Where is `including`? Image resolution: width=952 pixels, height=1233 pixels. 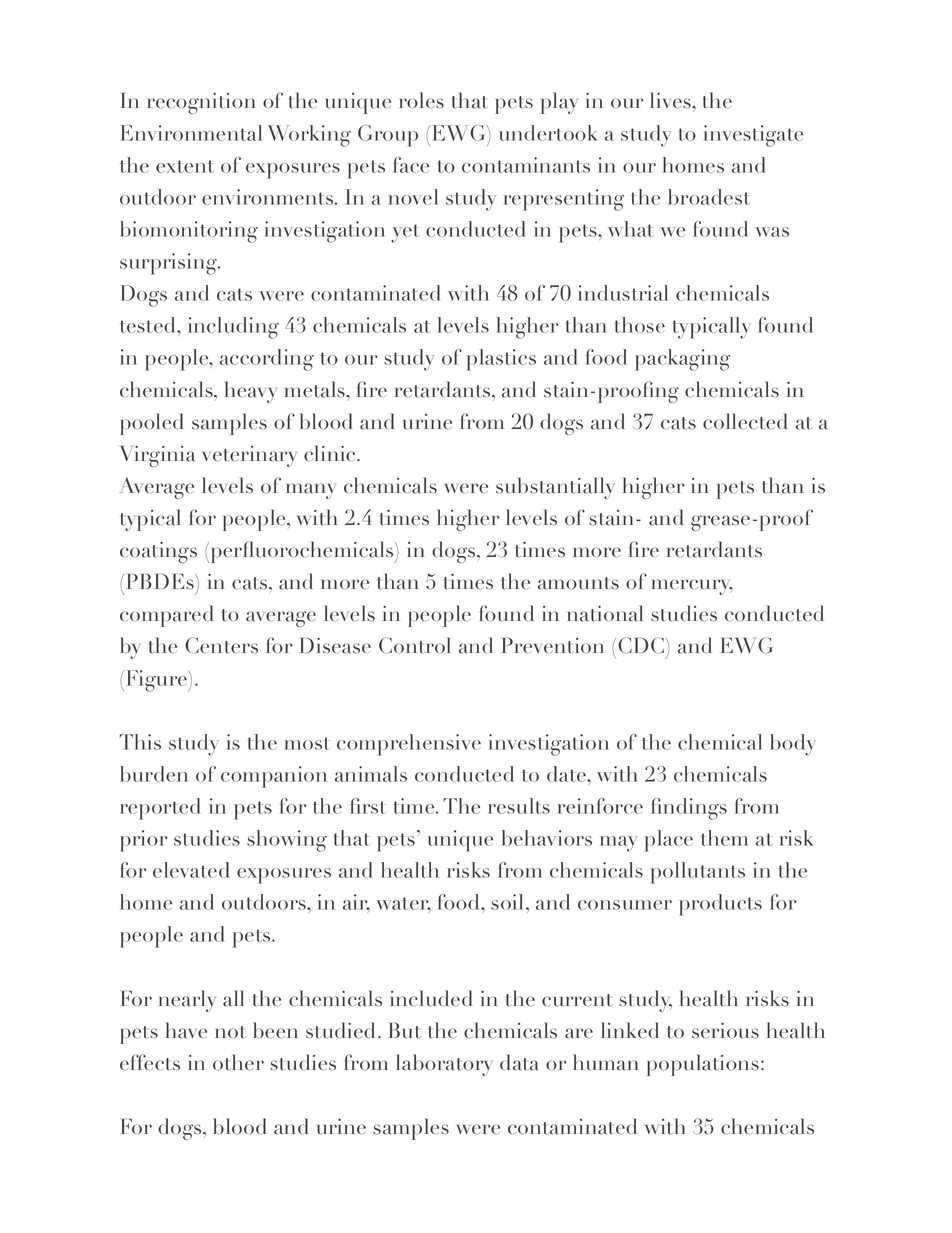
including is located at coordinates (233, 328).
